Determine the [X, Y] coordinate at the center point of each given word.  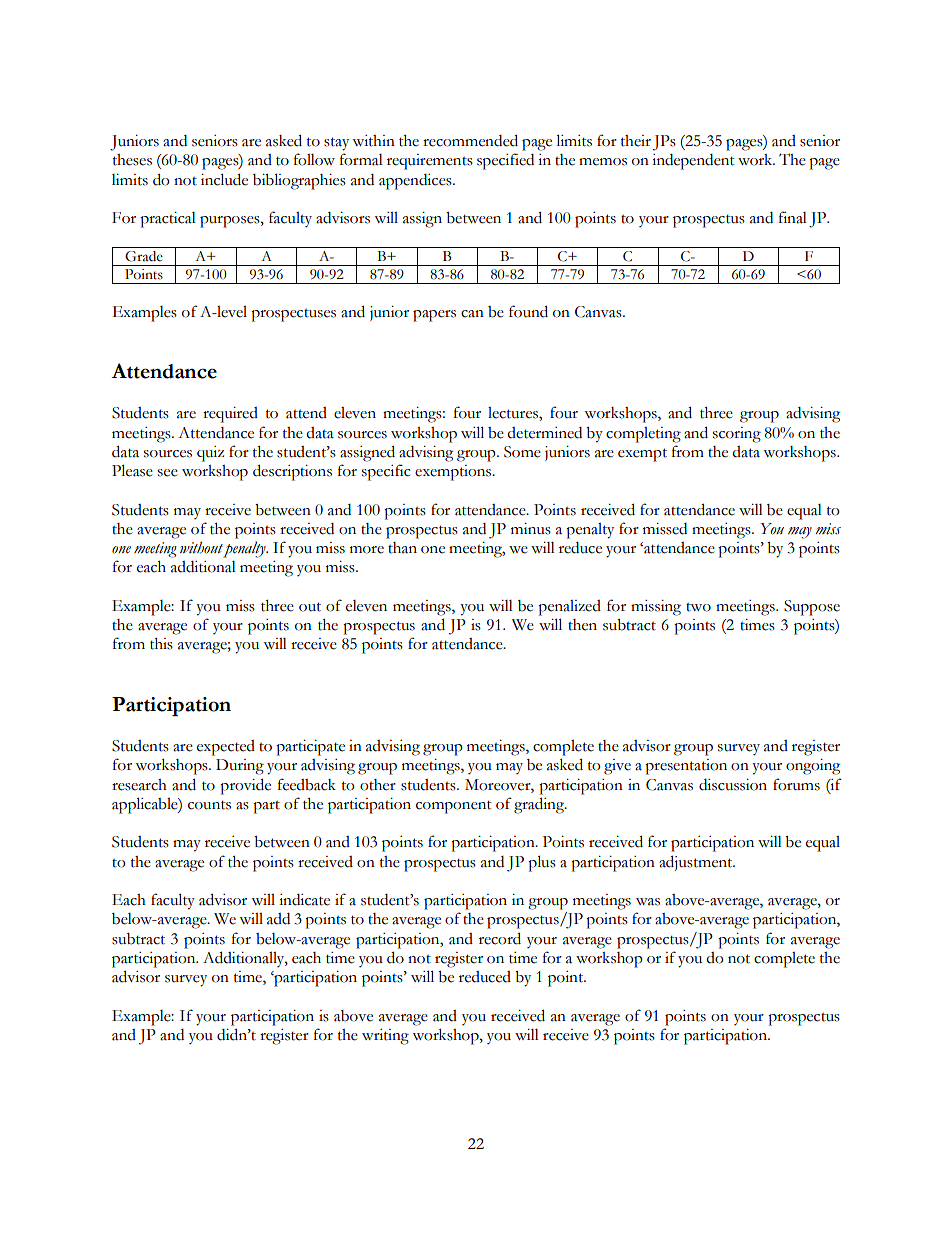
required [230, 415]
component [454, 807]
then [582, 625]
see [168, 473]
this [161, 644]
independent [693, 162]
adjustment [697, 863]
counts [209, 805]
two [698, 607]
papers [434, 316]
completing [643, 435]
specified [505, 161]
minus [531, 529]
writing [385, 1037]
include [224, 179]
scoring [737, 435]
